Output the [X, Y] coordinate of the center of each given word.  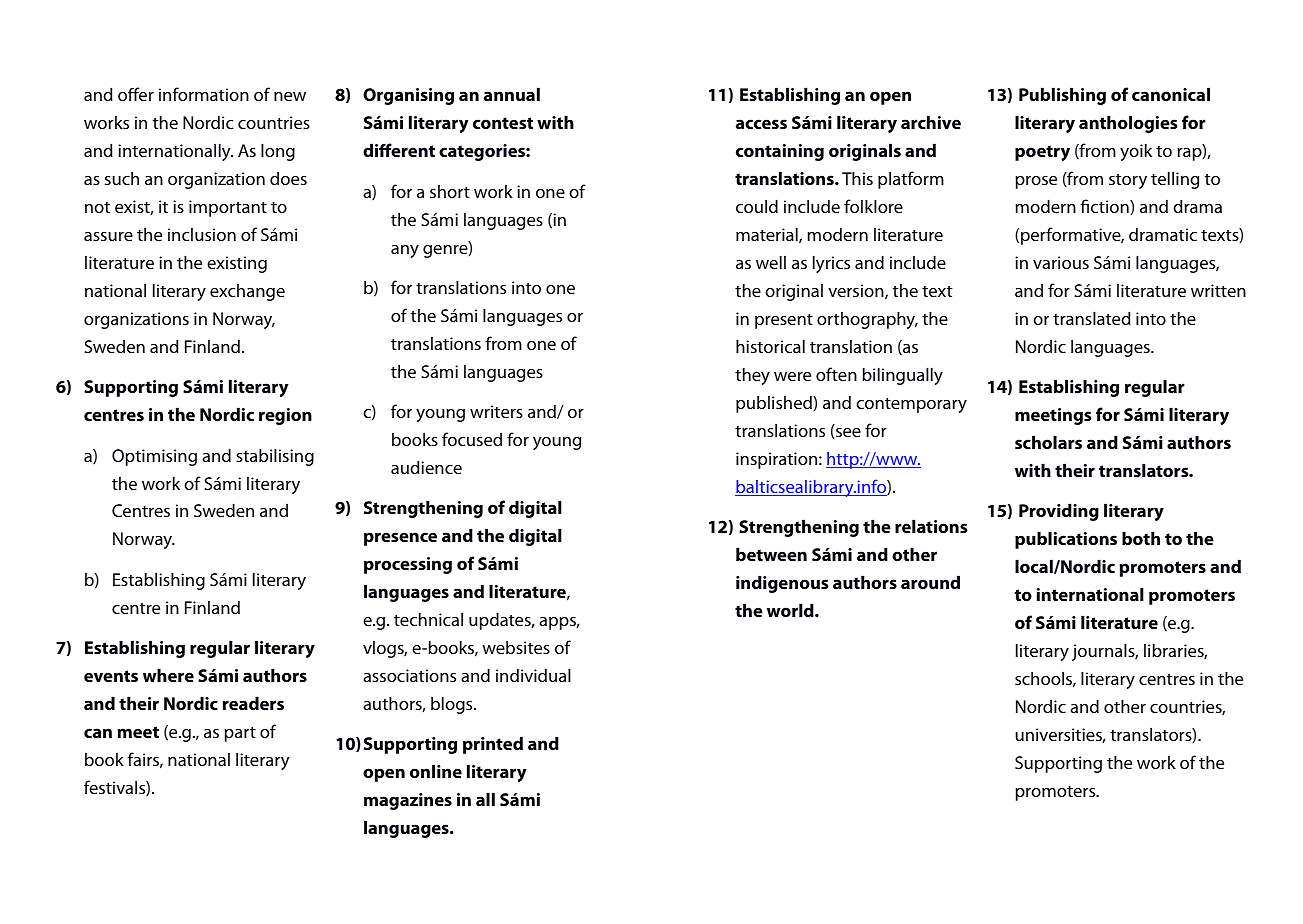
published [775, 404]
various [1061, 262]
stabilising [275, 457]
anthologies [1128, 124]
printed [493, 745]
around [930, 582]
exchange [247, 292]
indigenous [782, 584]
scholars [1048, 442]
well [771, 262]
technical [428, 619]
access [761, 124]
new [290, 96]
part [240, 734]
